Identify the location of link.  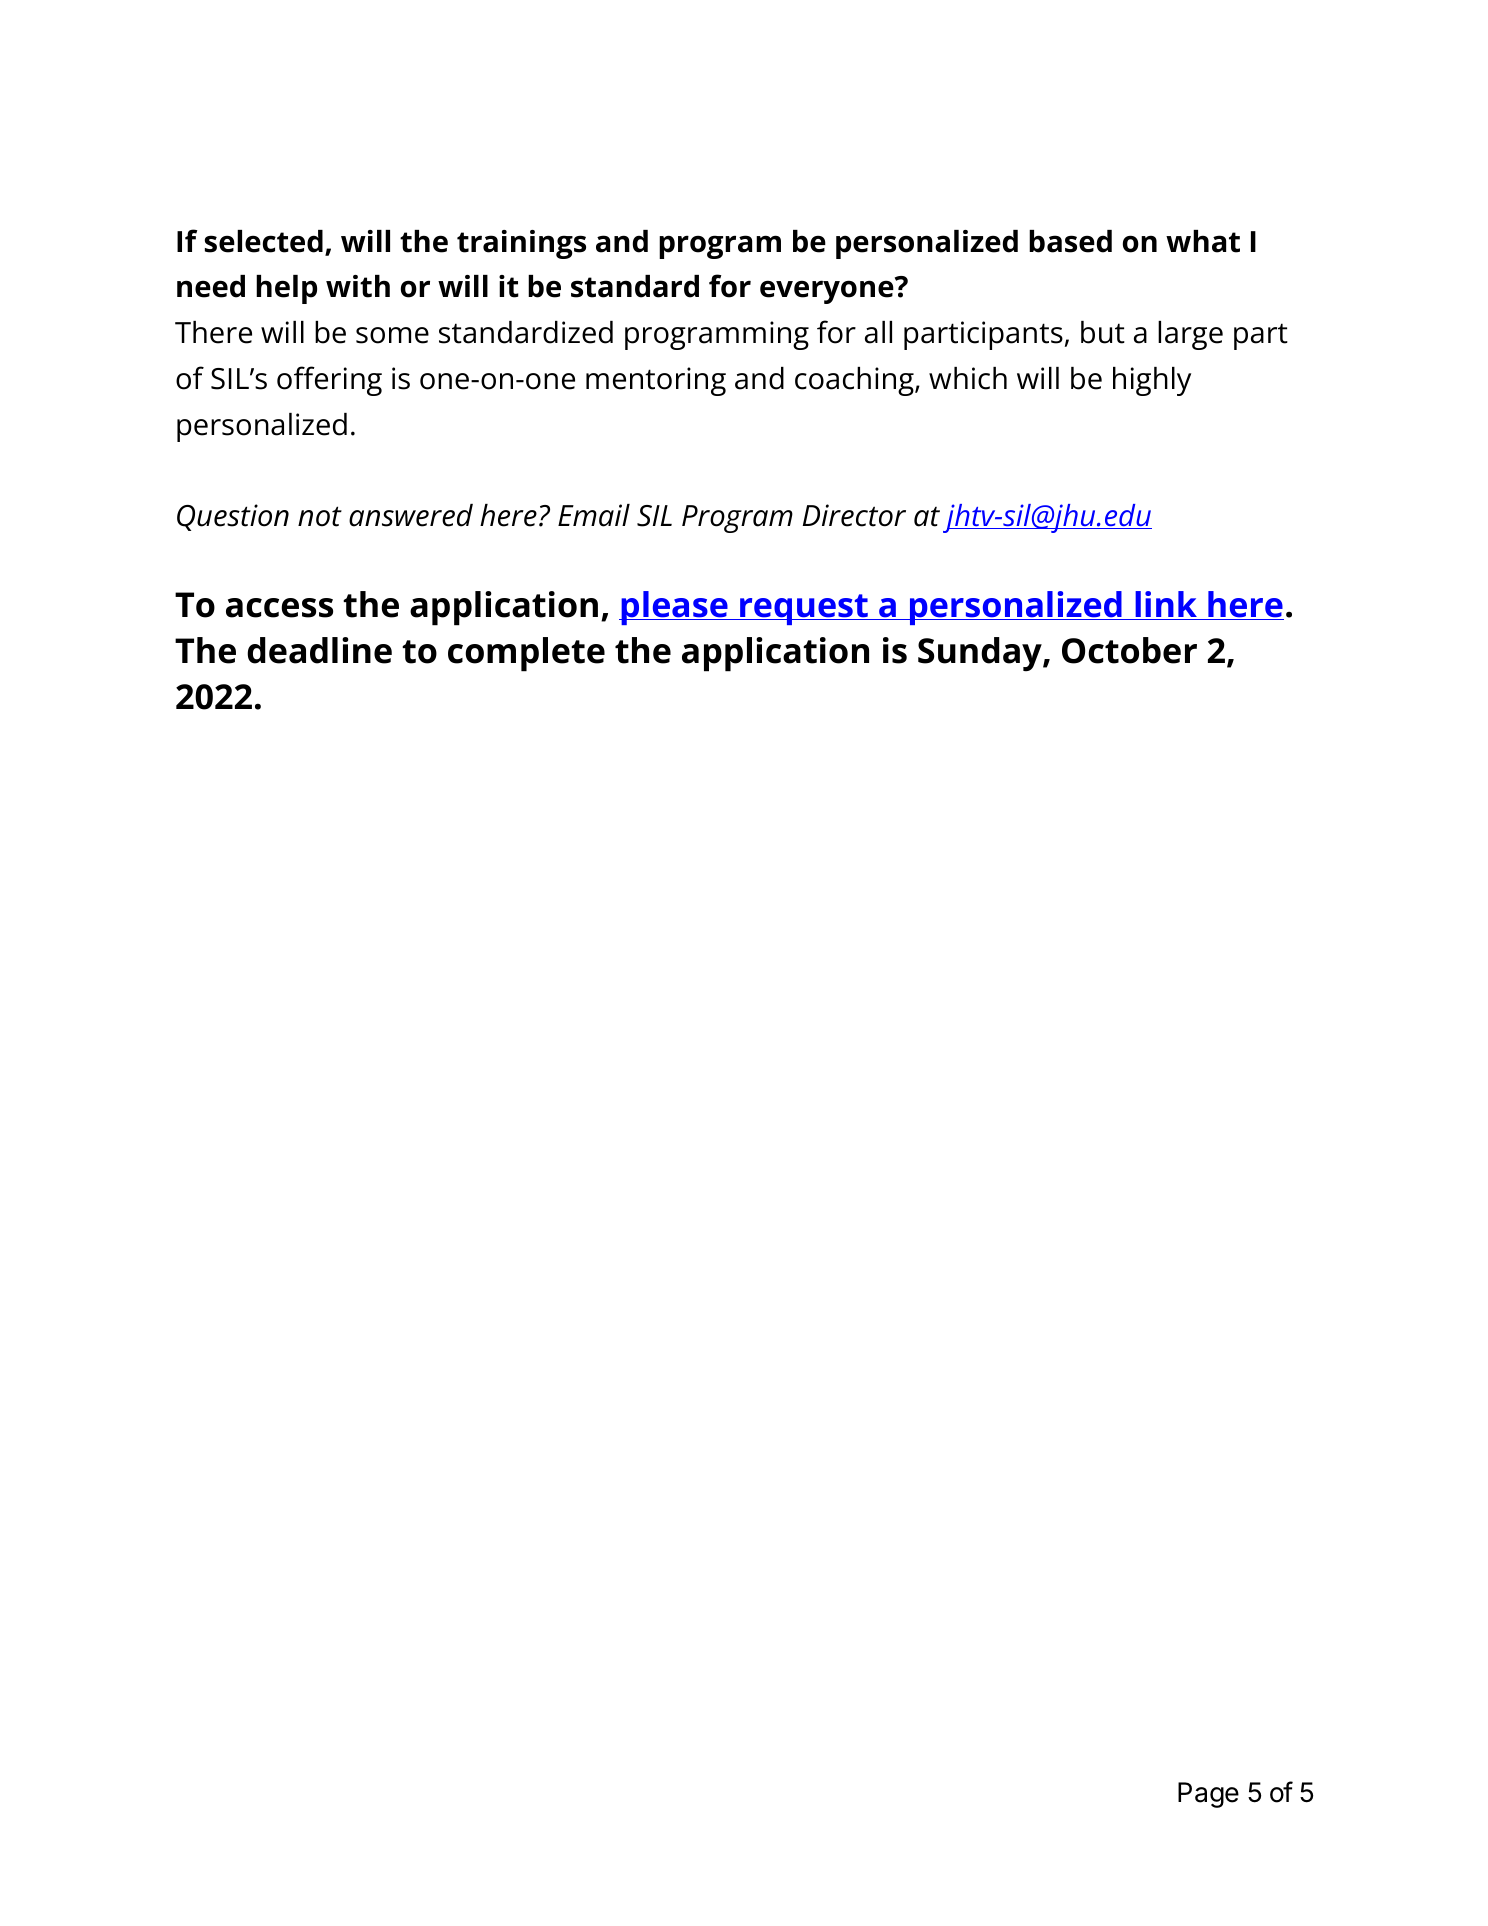
(1166, 604).
